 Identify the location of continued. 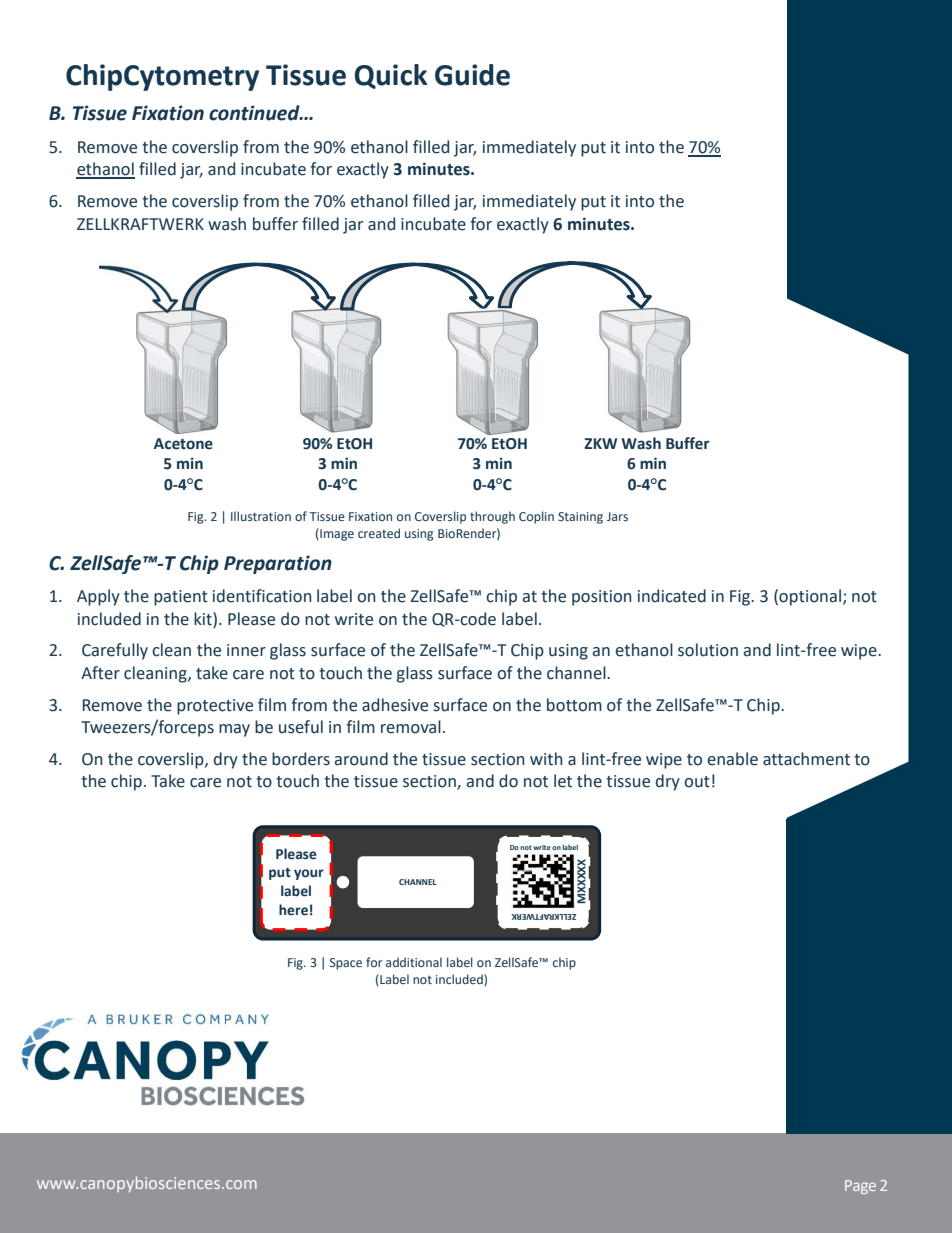
(255, 113).
